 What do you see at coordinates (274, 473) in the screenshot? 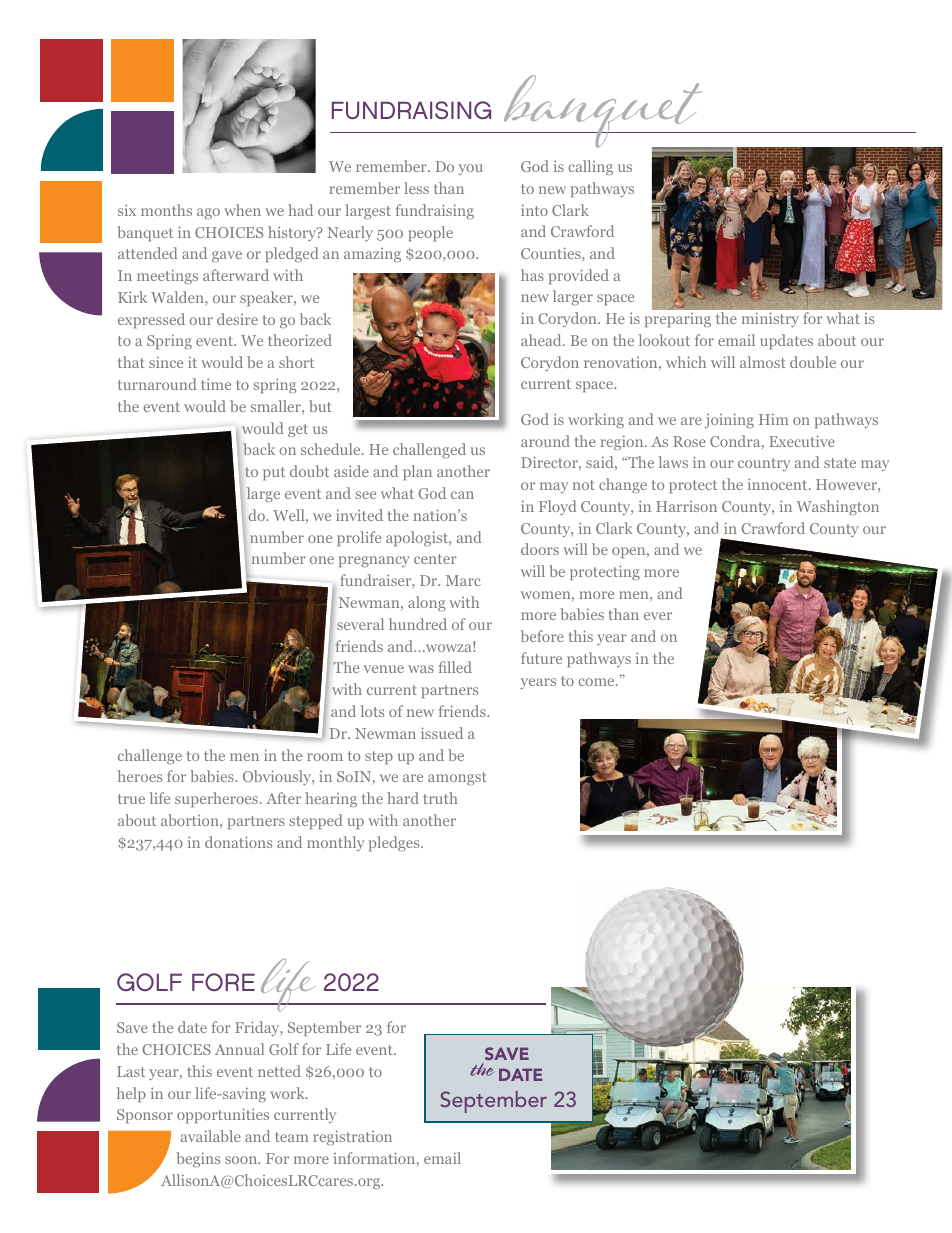
I see `put` at bounding box center [274, 473].
